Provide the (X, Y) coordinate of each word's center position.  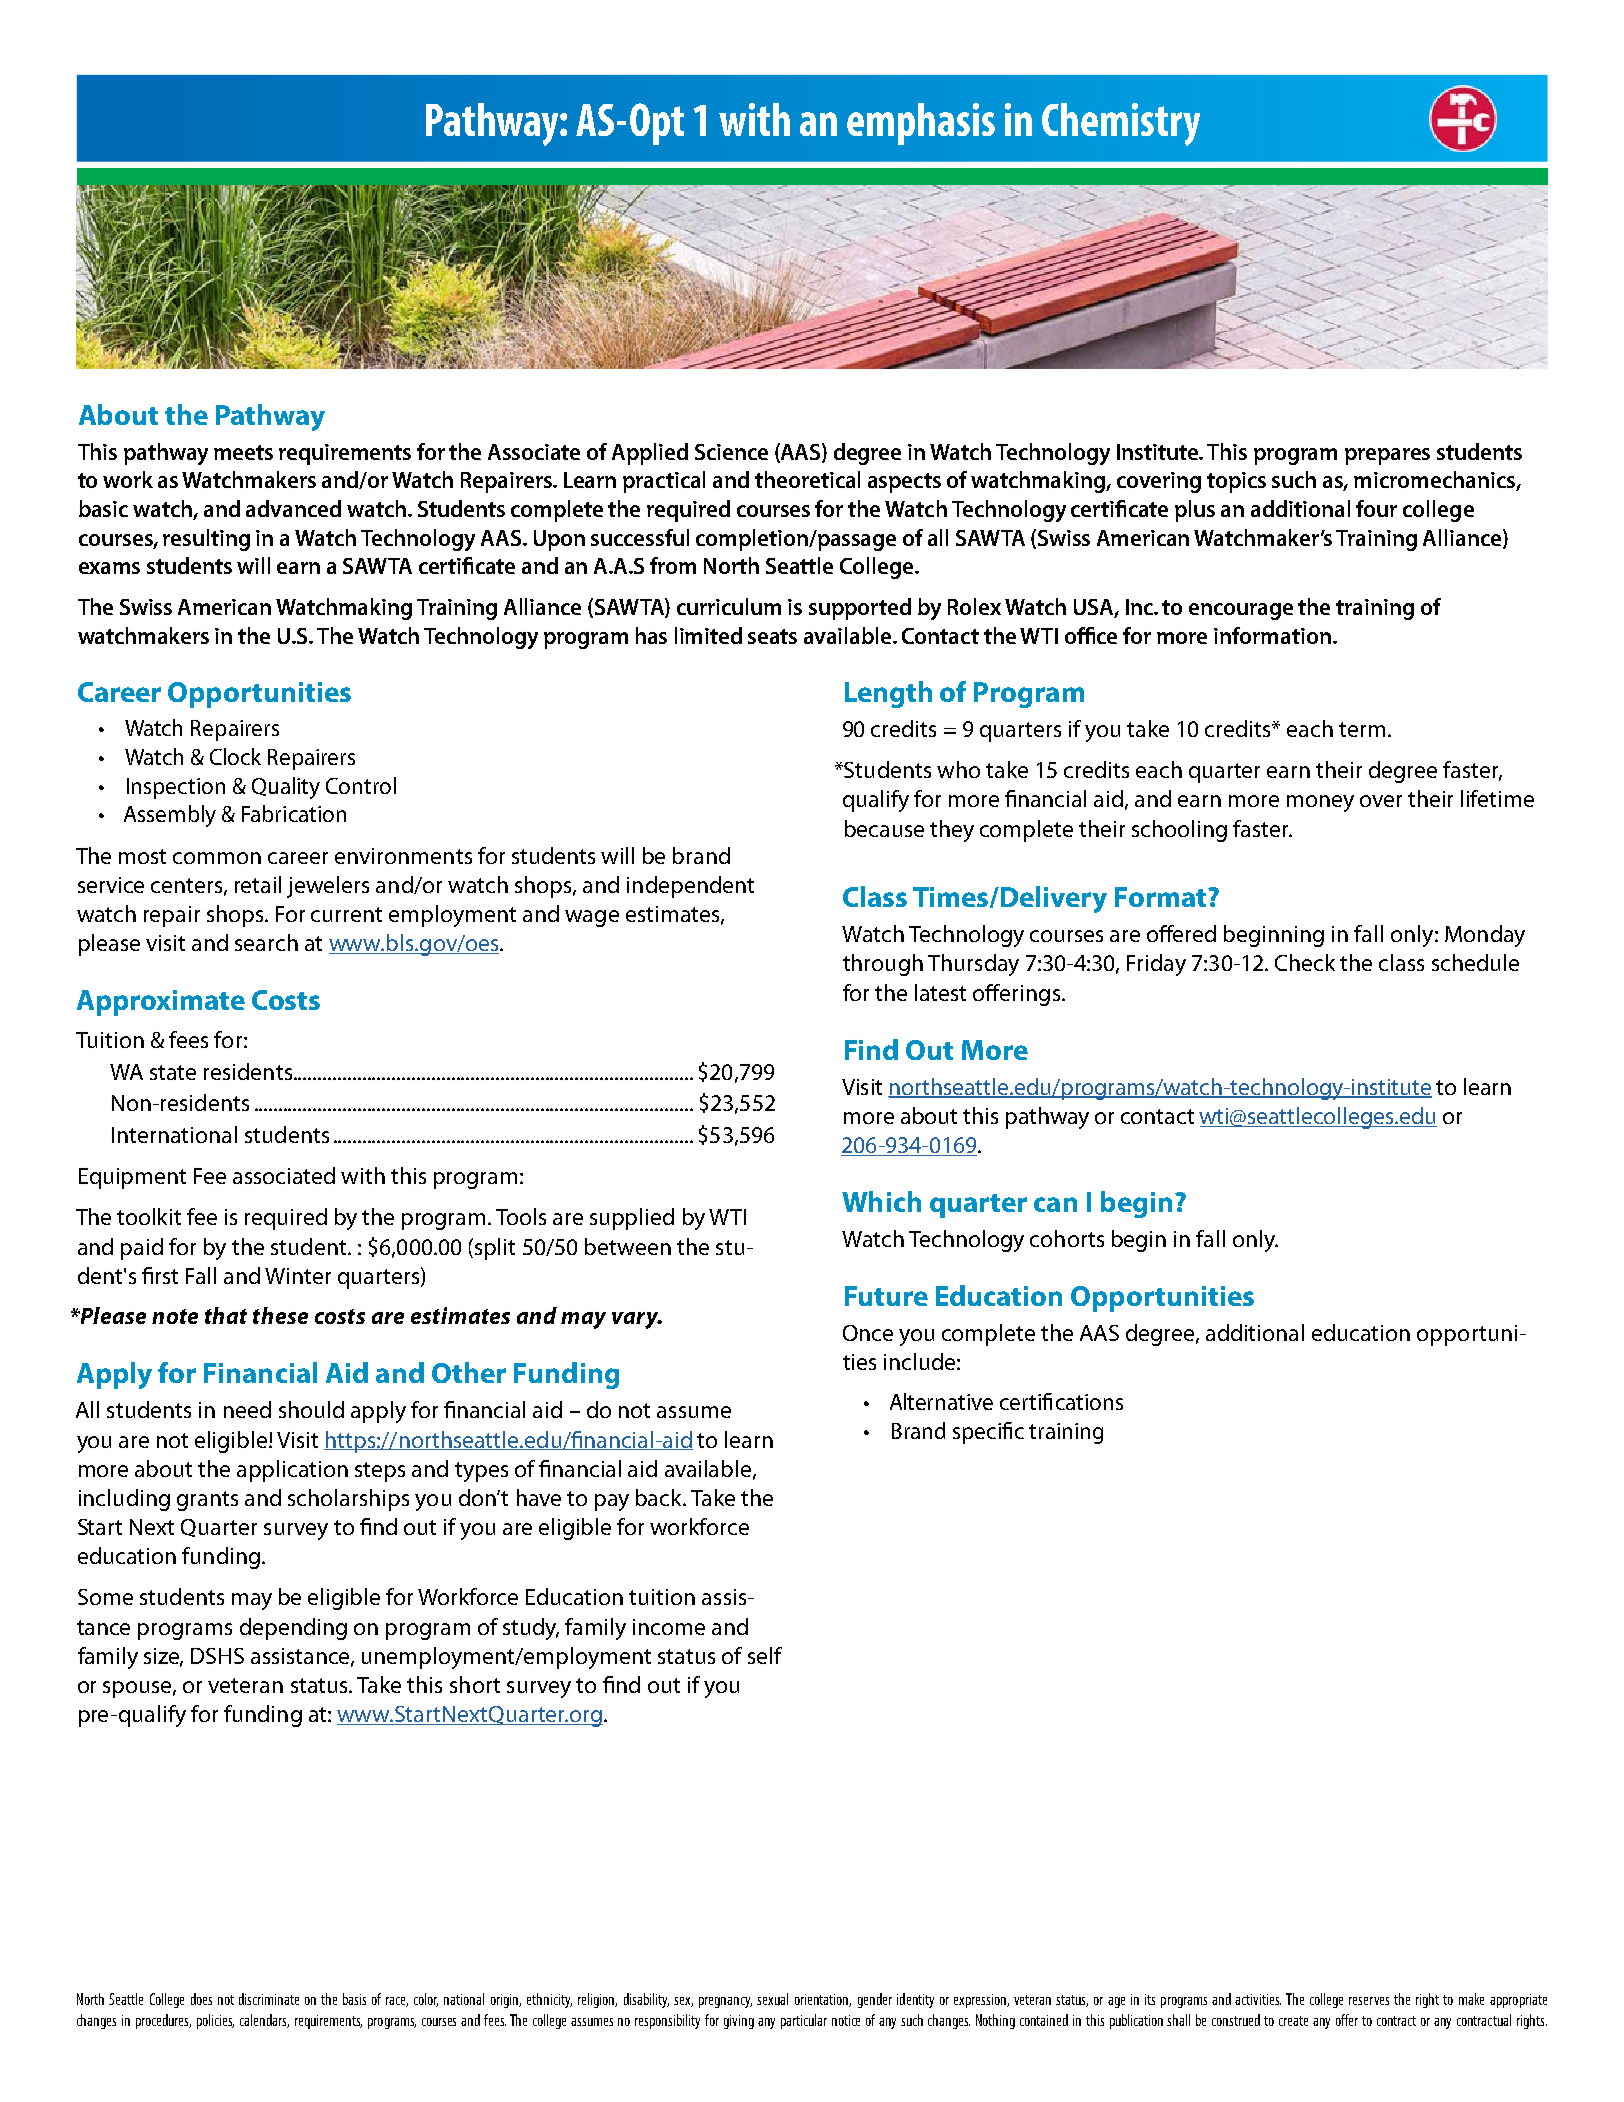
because (884, 828)
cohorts (1067, 1238)
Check (1305, 962)
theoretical (807, 479)
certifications (1061, 1401)
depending (293, 1629)
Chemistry (1121, 124)
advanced (293, 508)
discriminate (269, 1999)
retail (258, 884)
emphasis (921, 124)
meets (243, 452)
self (765, 1655)
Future (886, 1296)
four (1376, 508)
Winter (298, 1276)
